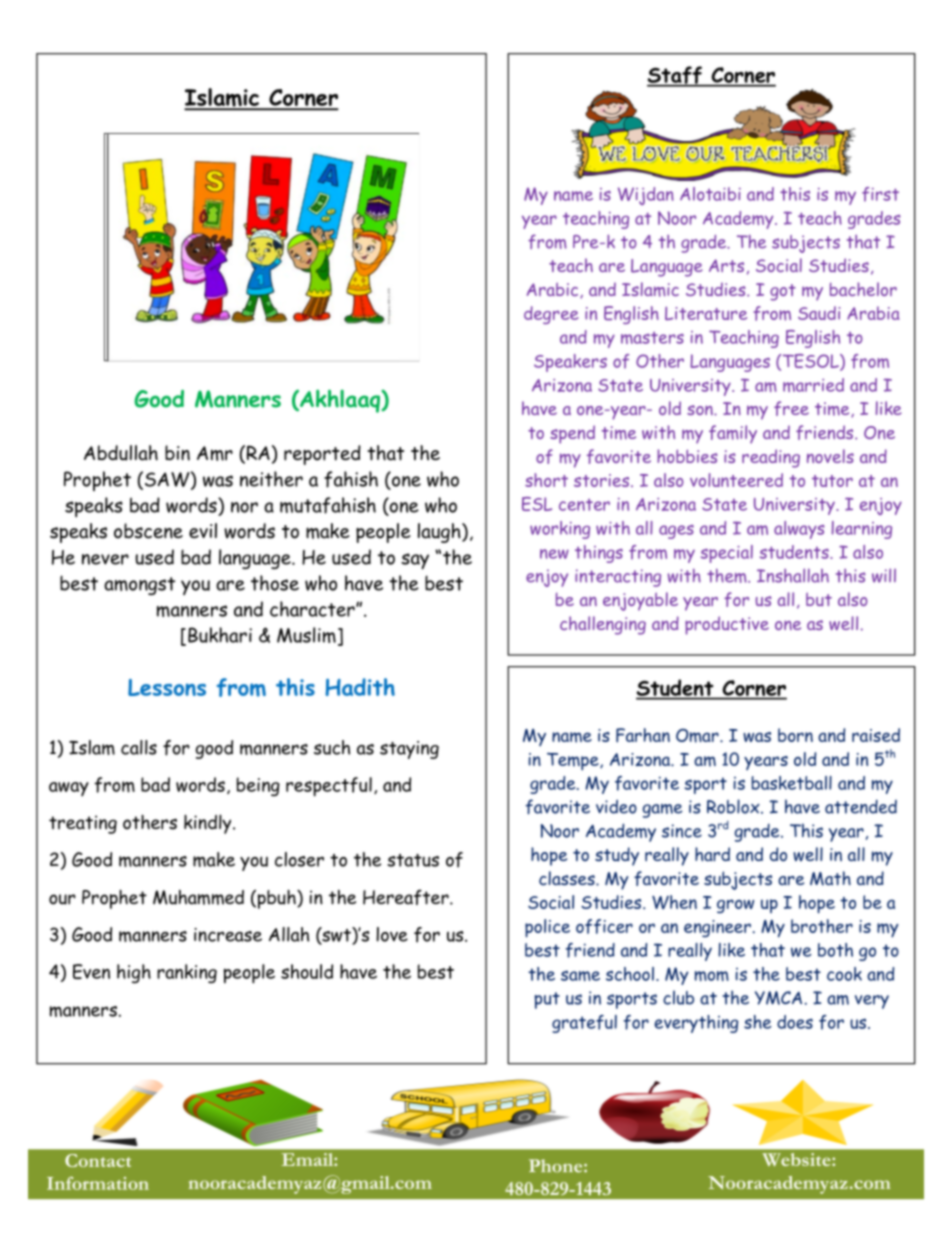 Image resolution: width=952 pixels, height=1233 pixels. Describe the element at coordinates (554, 290) in the document. I see `Arabic` at that location.
